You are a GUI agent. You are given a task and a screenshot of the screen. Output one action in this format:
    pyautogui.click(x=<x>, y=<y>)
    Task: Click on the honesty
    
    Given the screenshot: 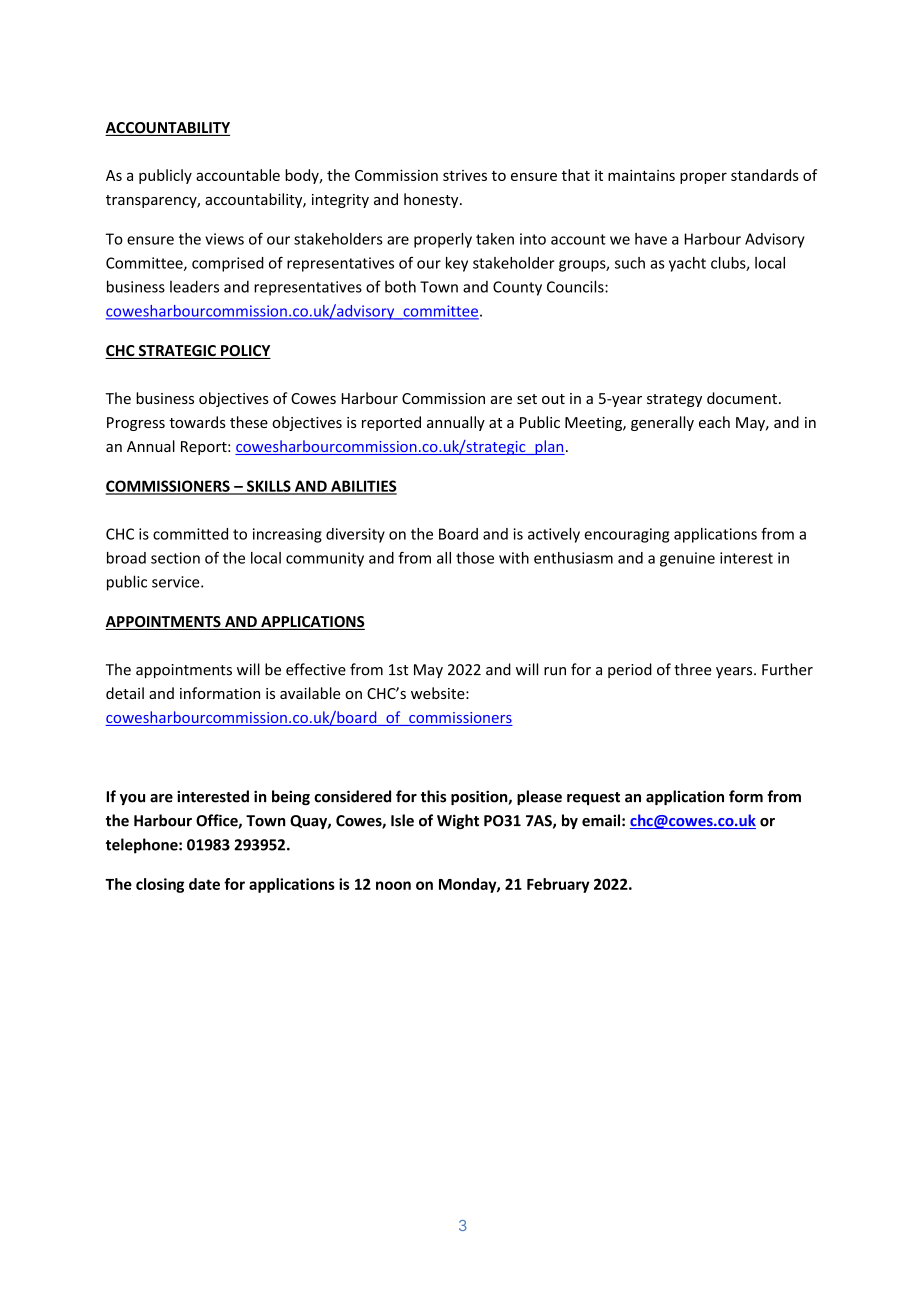 What is the action you would take?
    pyautogui.click(x=432, y=200)
